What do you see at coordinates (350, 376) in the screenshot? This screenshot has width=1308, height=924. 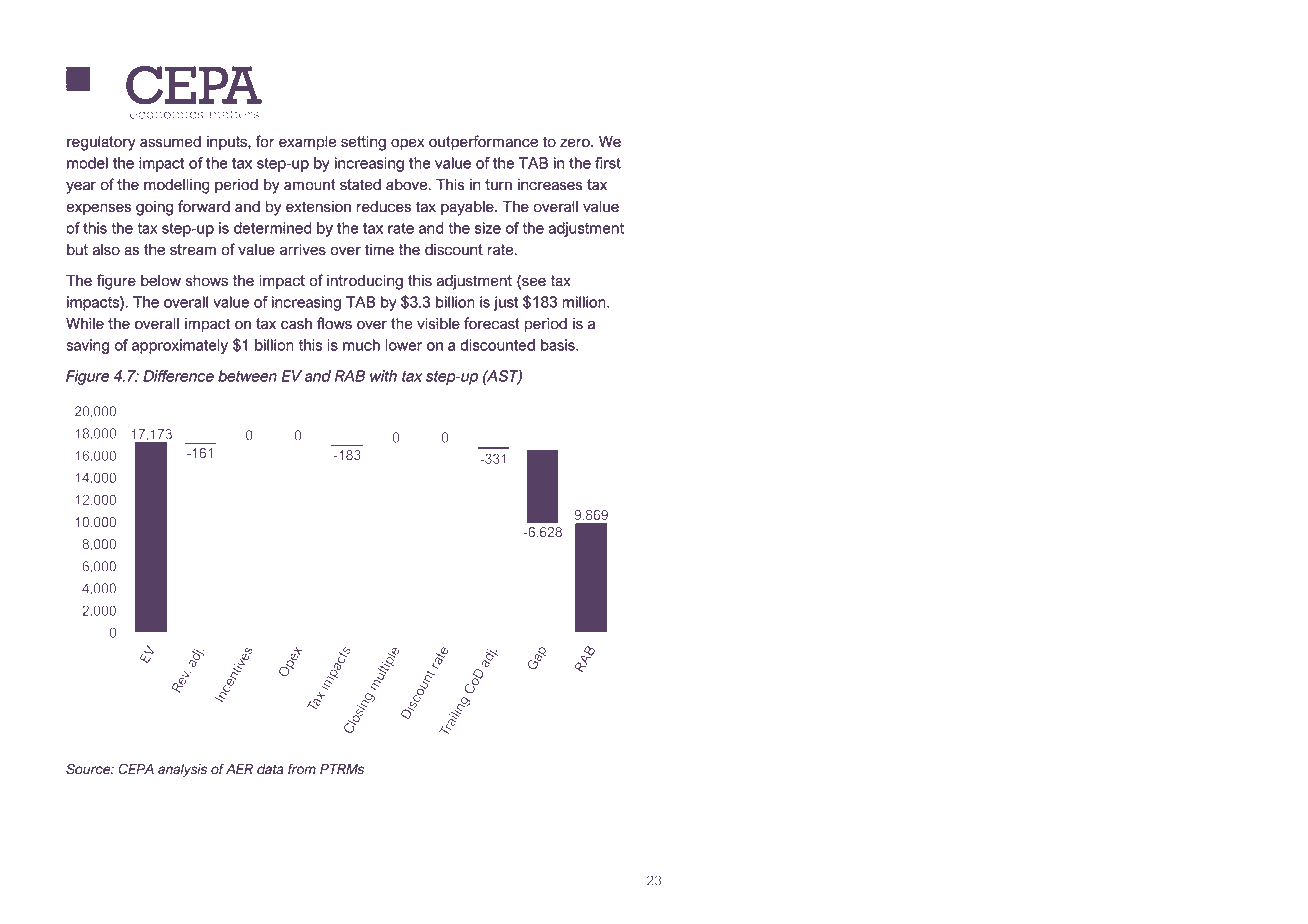 I see `RAB` at bounding box center [350, 376].
